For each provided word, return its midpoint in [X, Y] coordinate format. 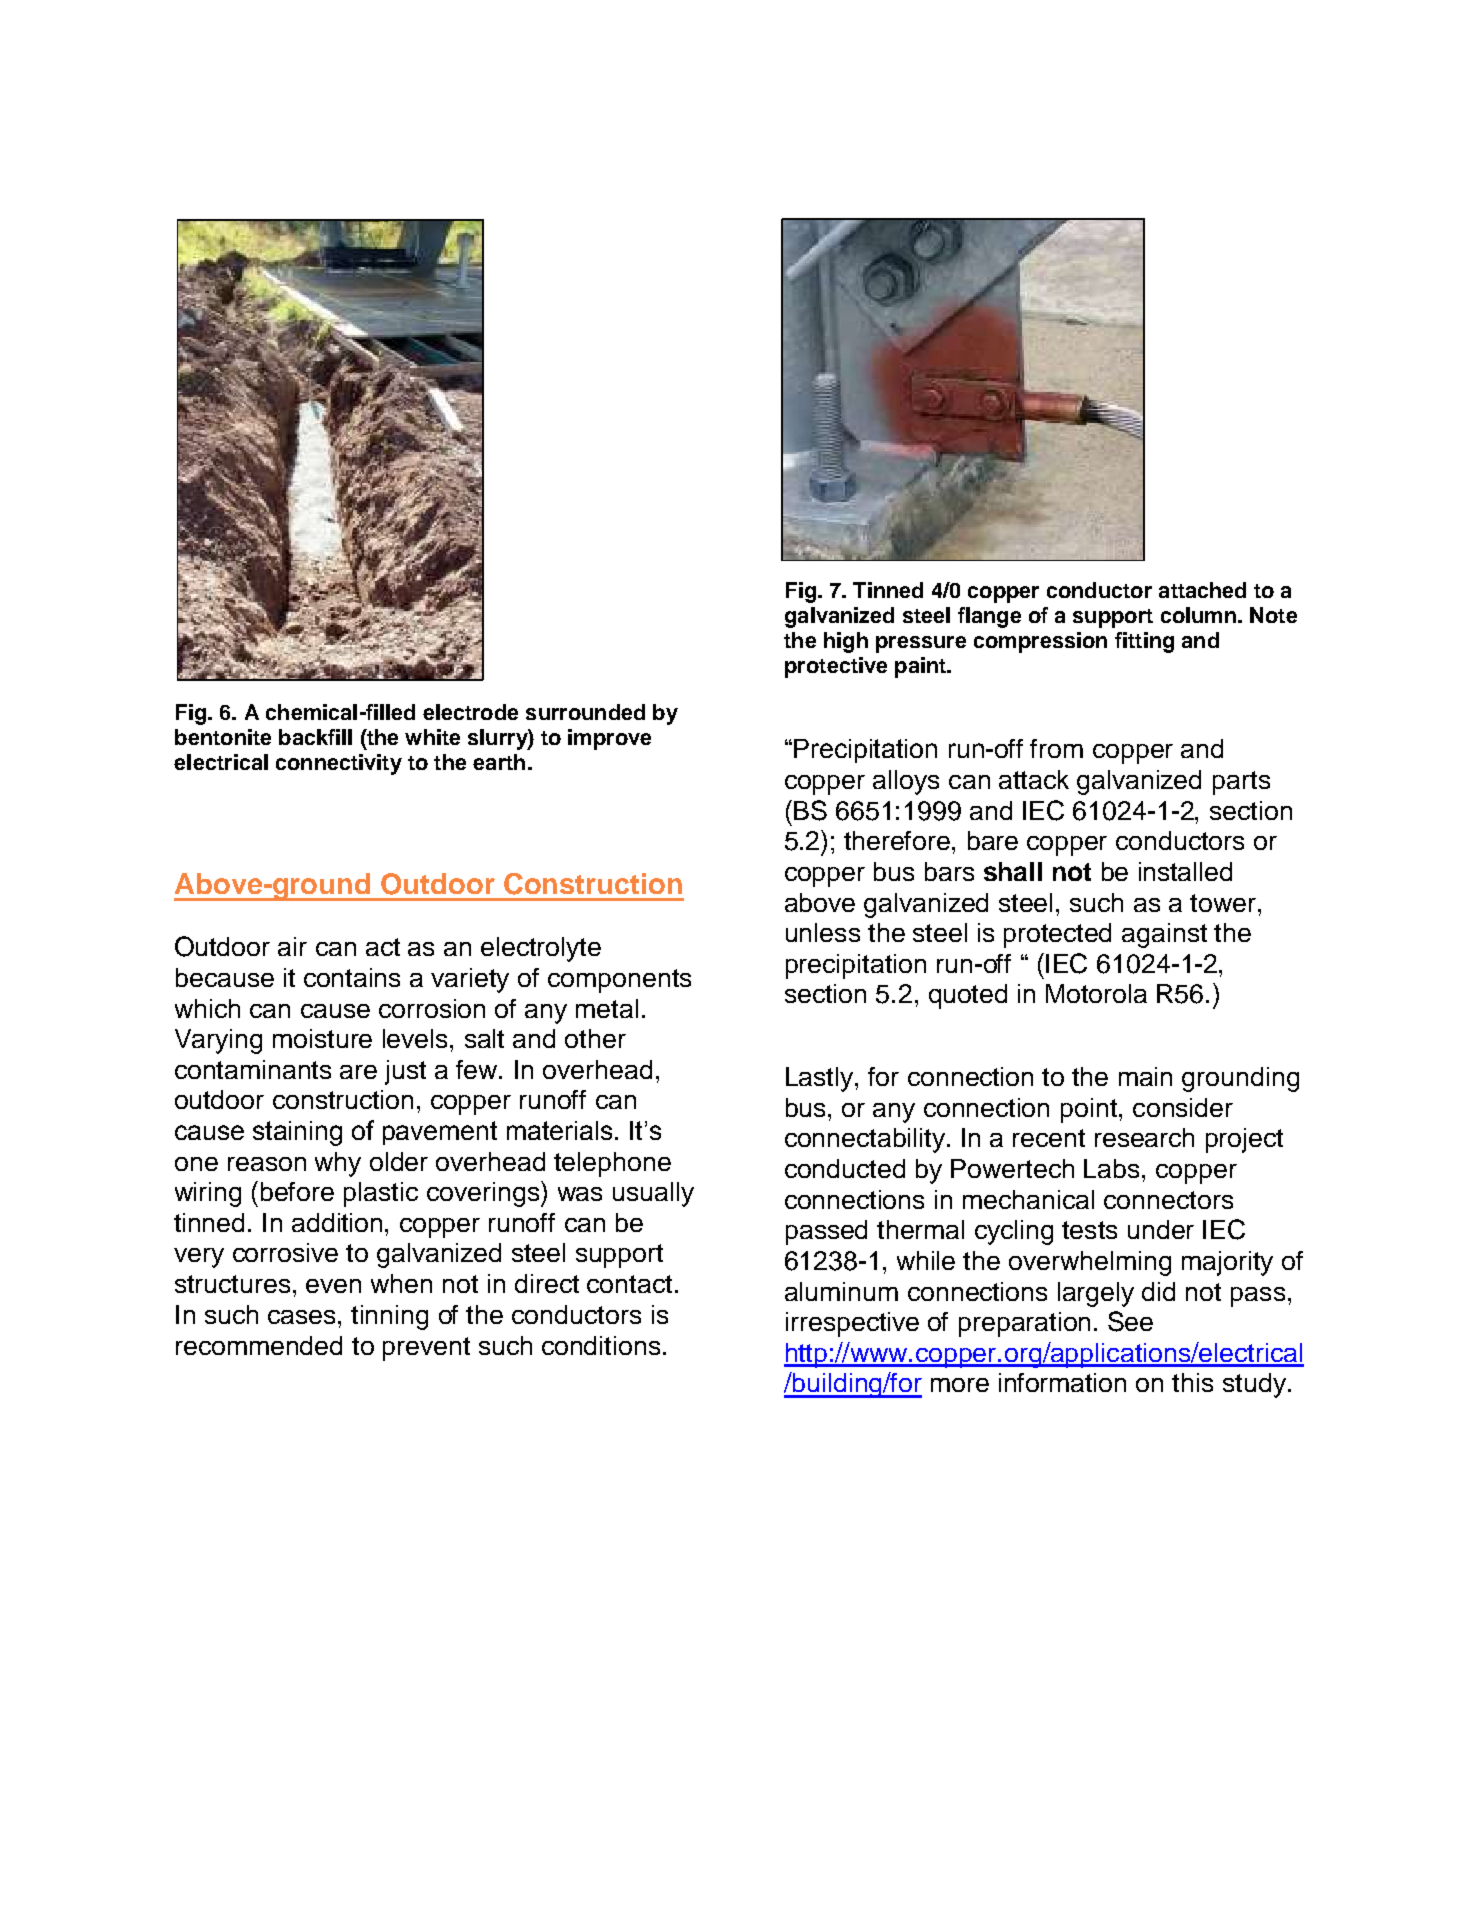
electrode [470, 712]
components [619, 981]
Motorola [1096, 993]
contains [352, 977]
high [846, 642]
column [1198, 615]
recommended [259, 1345]
